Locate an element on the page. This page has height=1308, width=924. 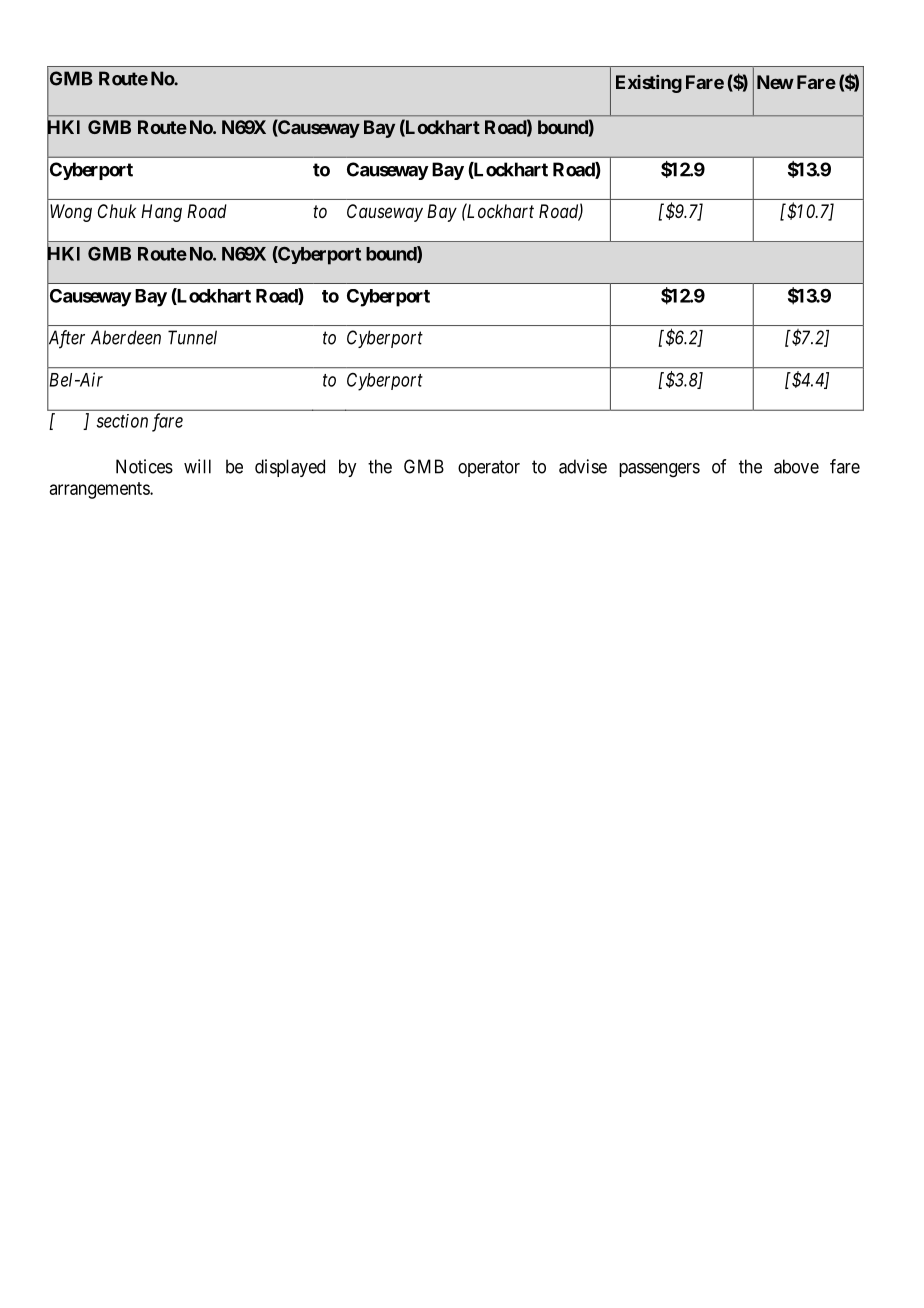
After is located at coordinates (66, 340).
